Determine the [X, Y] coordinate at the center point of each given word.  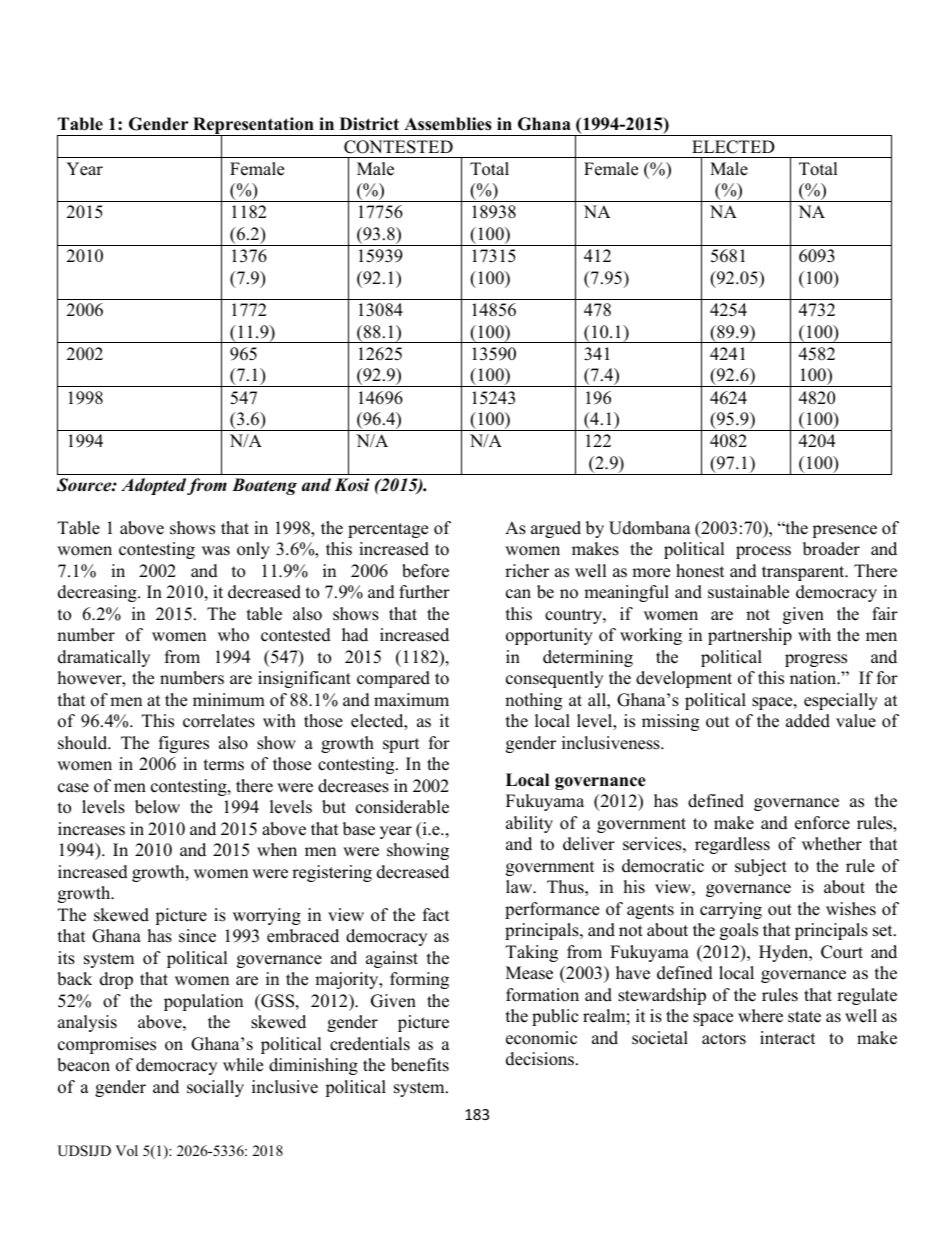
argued [556, 529]
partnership [750, 636]
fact [436, 915]
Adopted [153, 486]
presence [844, 531]
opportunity [549, 636]
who [233, 635]
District [369, 124]
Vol [126, 1150]
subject [761, 867]
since [197, 936]
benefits [420, 1065]
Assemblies [448, 124]
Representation [253, 127]
